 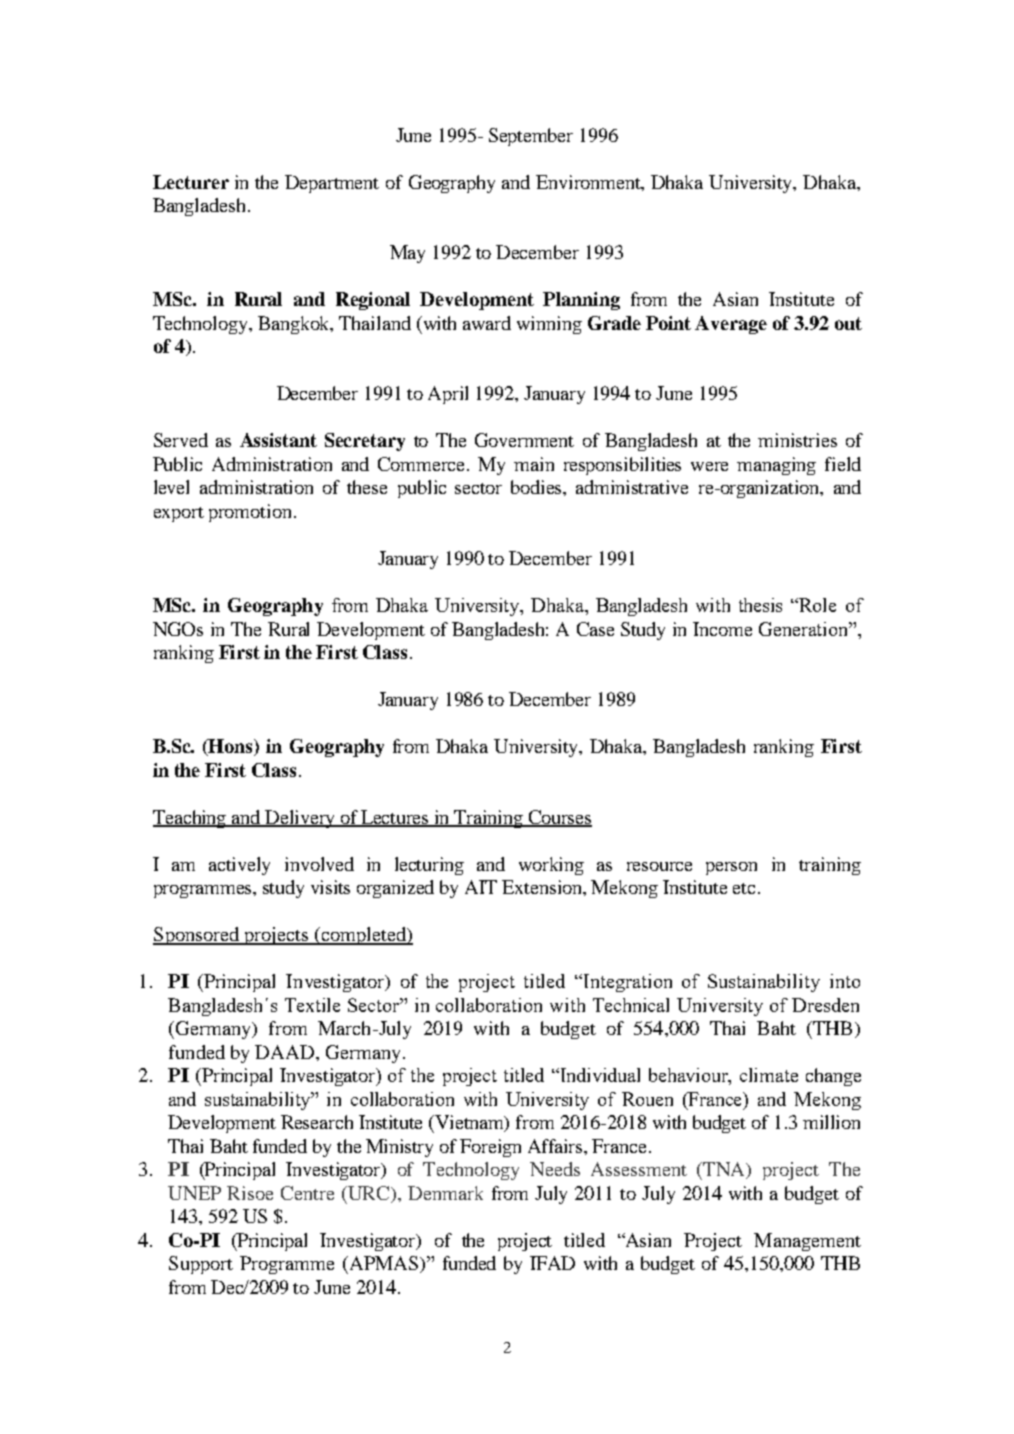 I want to click on Denmark, so click(x=445, y=1193).
